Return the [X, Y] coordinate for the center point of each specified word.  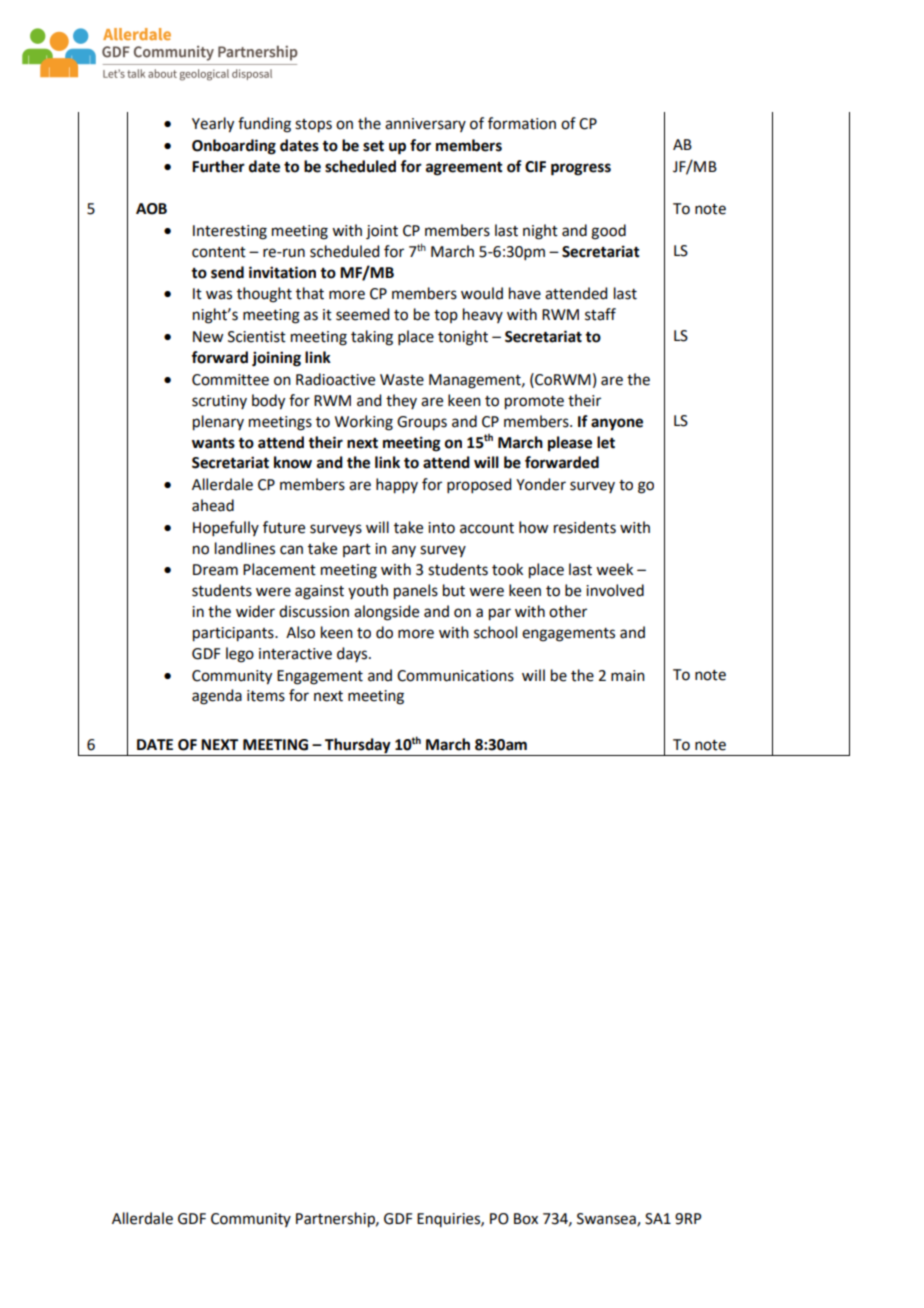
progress [581, 169]
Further [218, 166]
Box [526, 1219]
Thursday [358, 747]
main [628, 676]
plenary [218, 423]
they [401, 401]
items [266, 696]
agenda [217, 697]
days [353, 654]
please [570, 444]
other [568, 611]
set [373, 146]
